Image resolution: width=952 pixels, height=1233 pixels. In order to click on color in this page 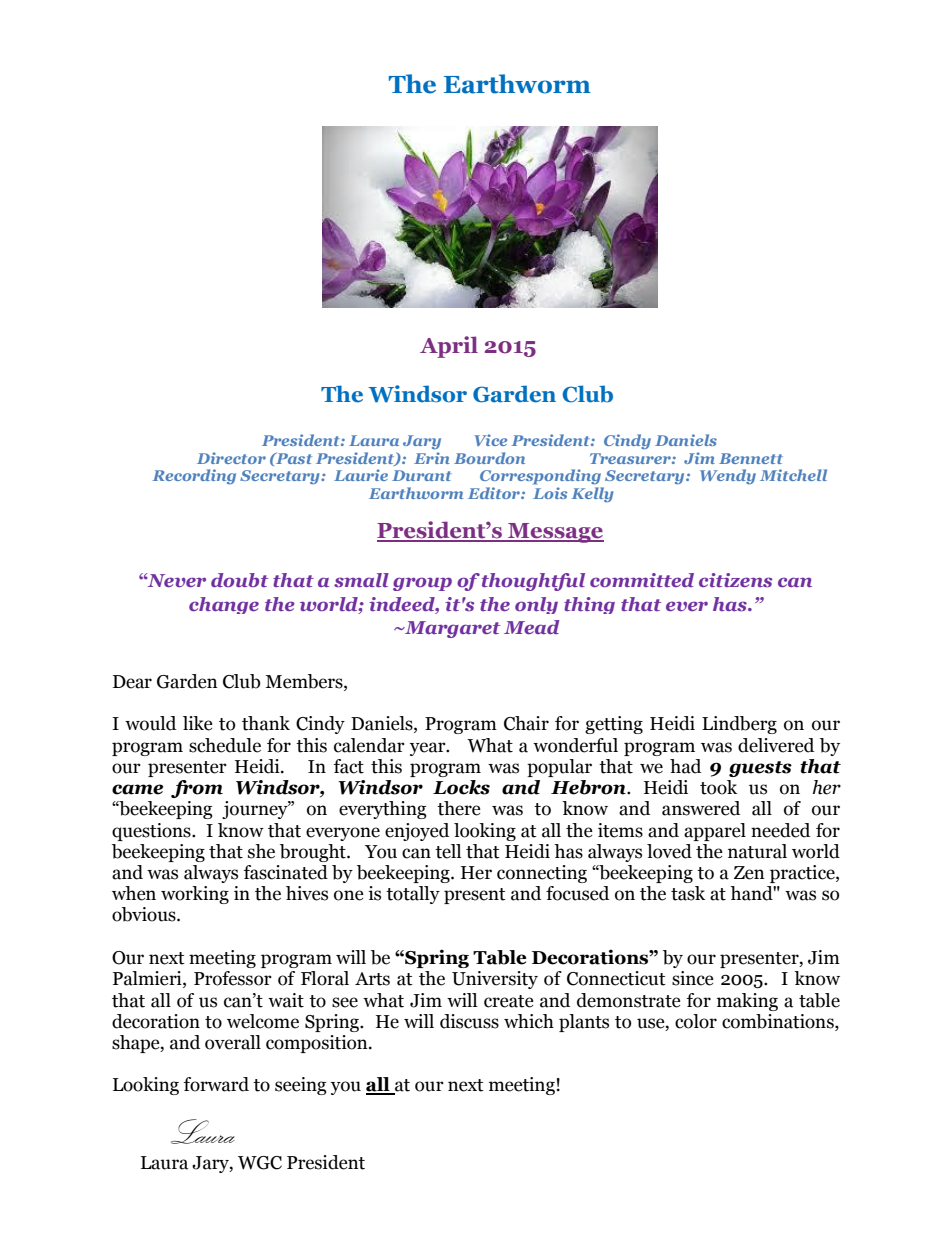, I will do `click(696, 1021)`.
